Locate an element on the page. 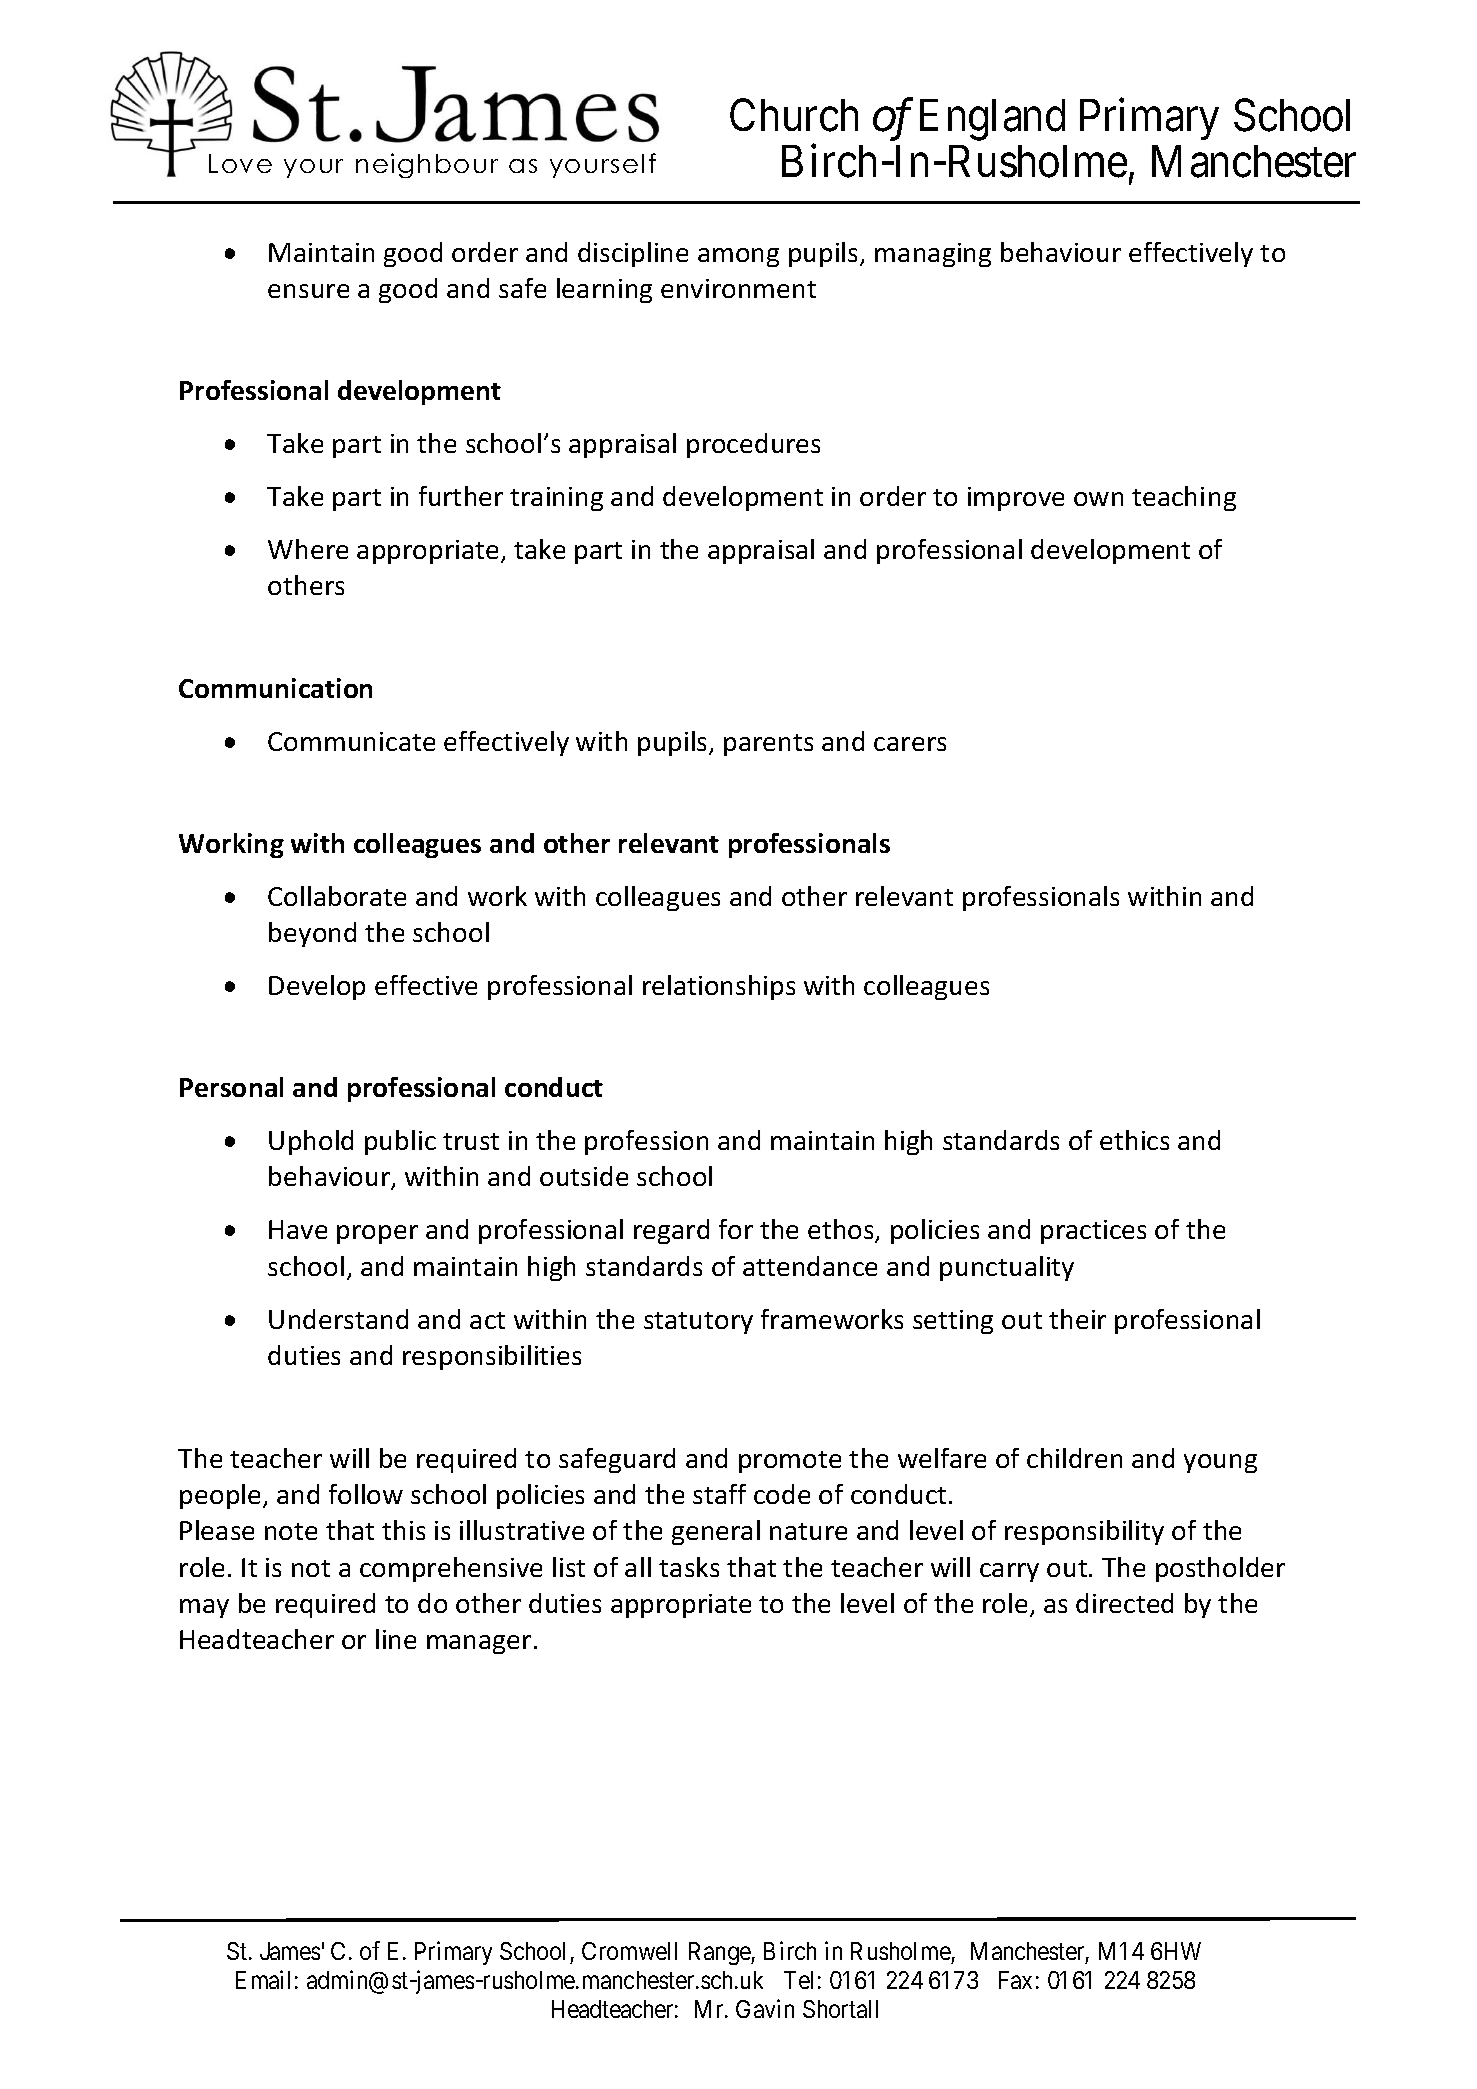 The image size is (1477, 2089). relationships is located at coordinates (719, 987).
